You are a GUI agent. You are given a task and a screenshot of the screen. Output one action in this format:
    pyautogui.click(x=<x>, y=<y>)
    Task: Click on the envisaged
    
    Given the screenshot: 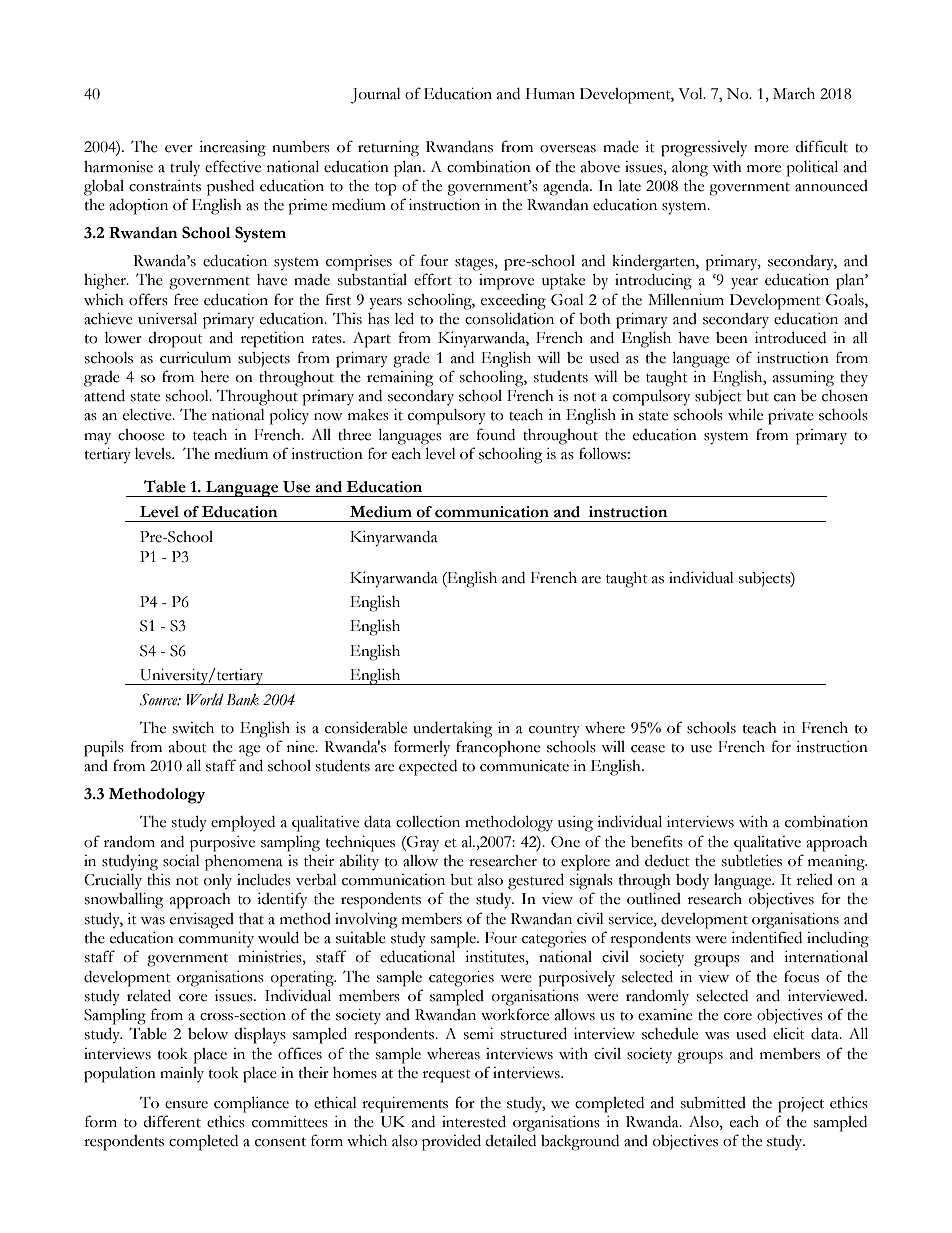 What is the action you would take?
    pyautogui.click(x=202, y=921)
